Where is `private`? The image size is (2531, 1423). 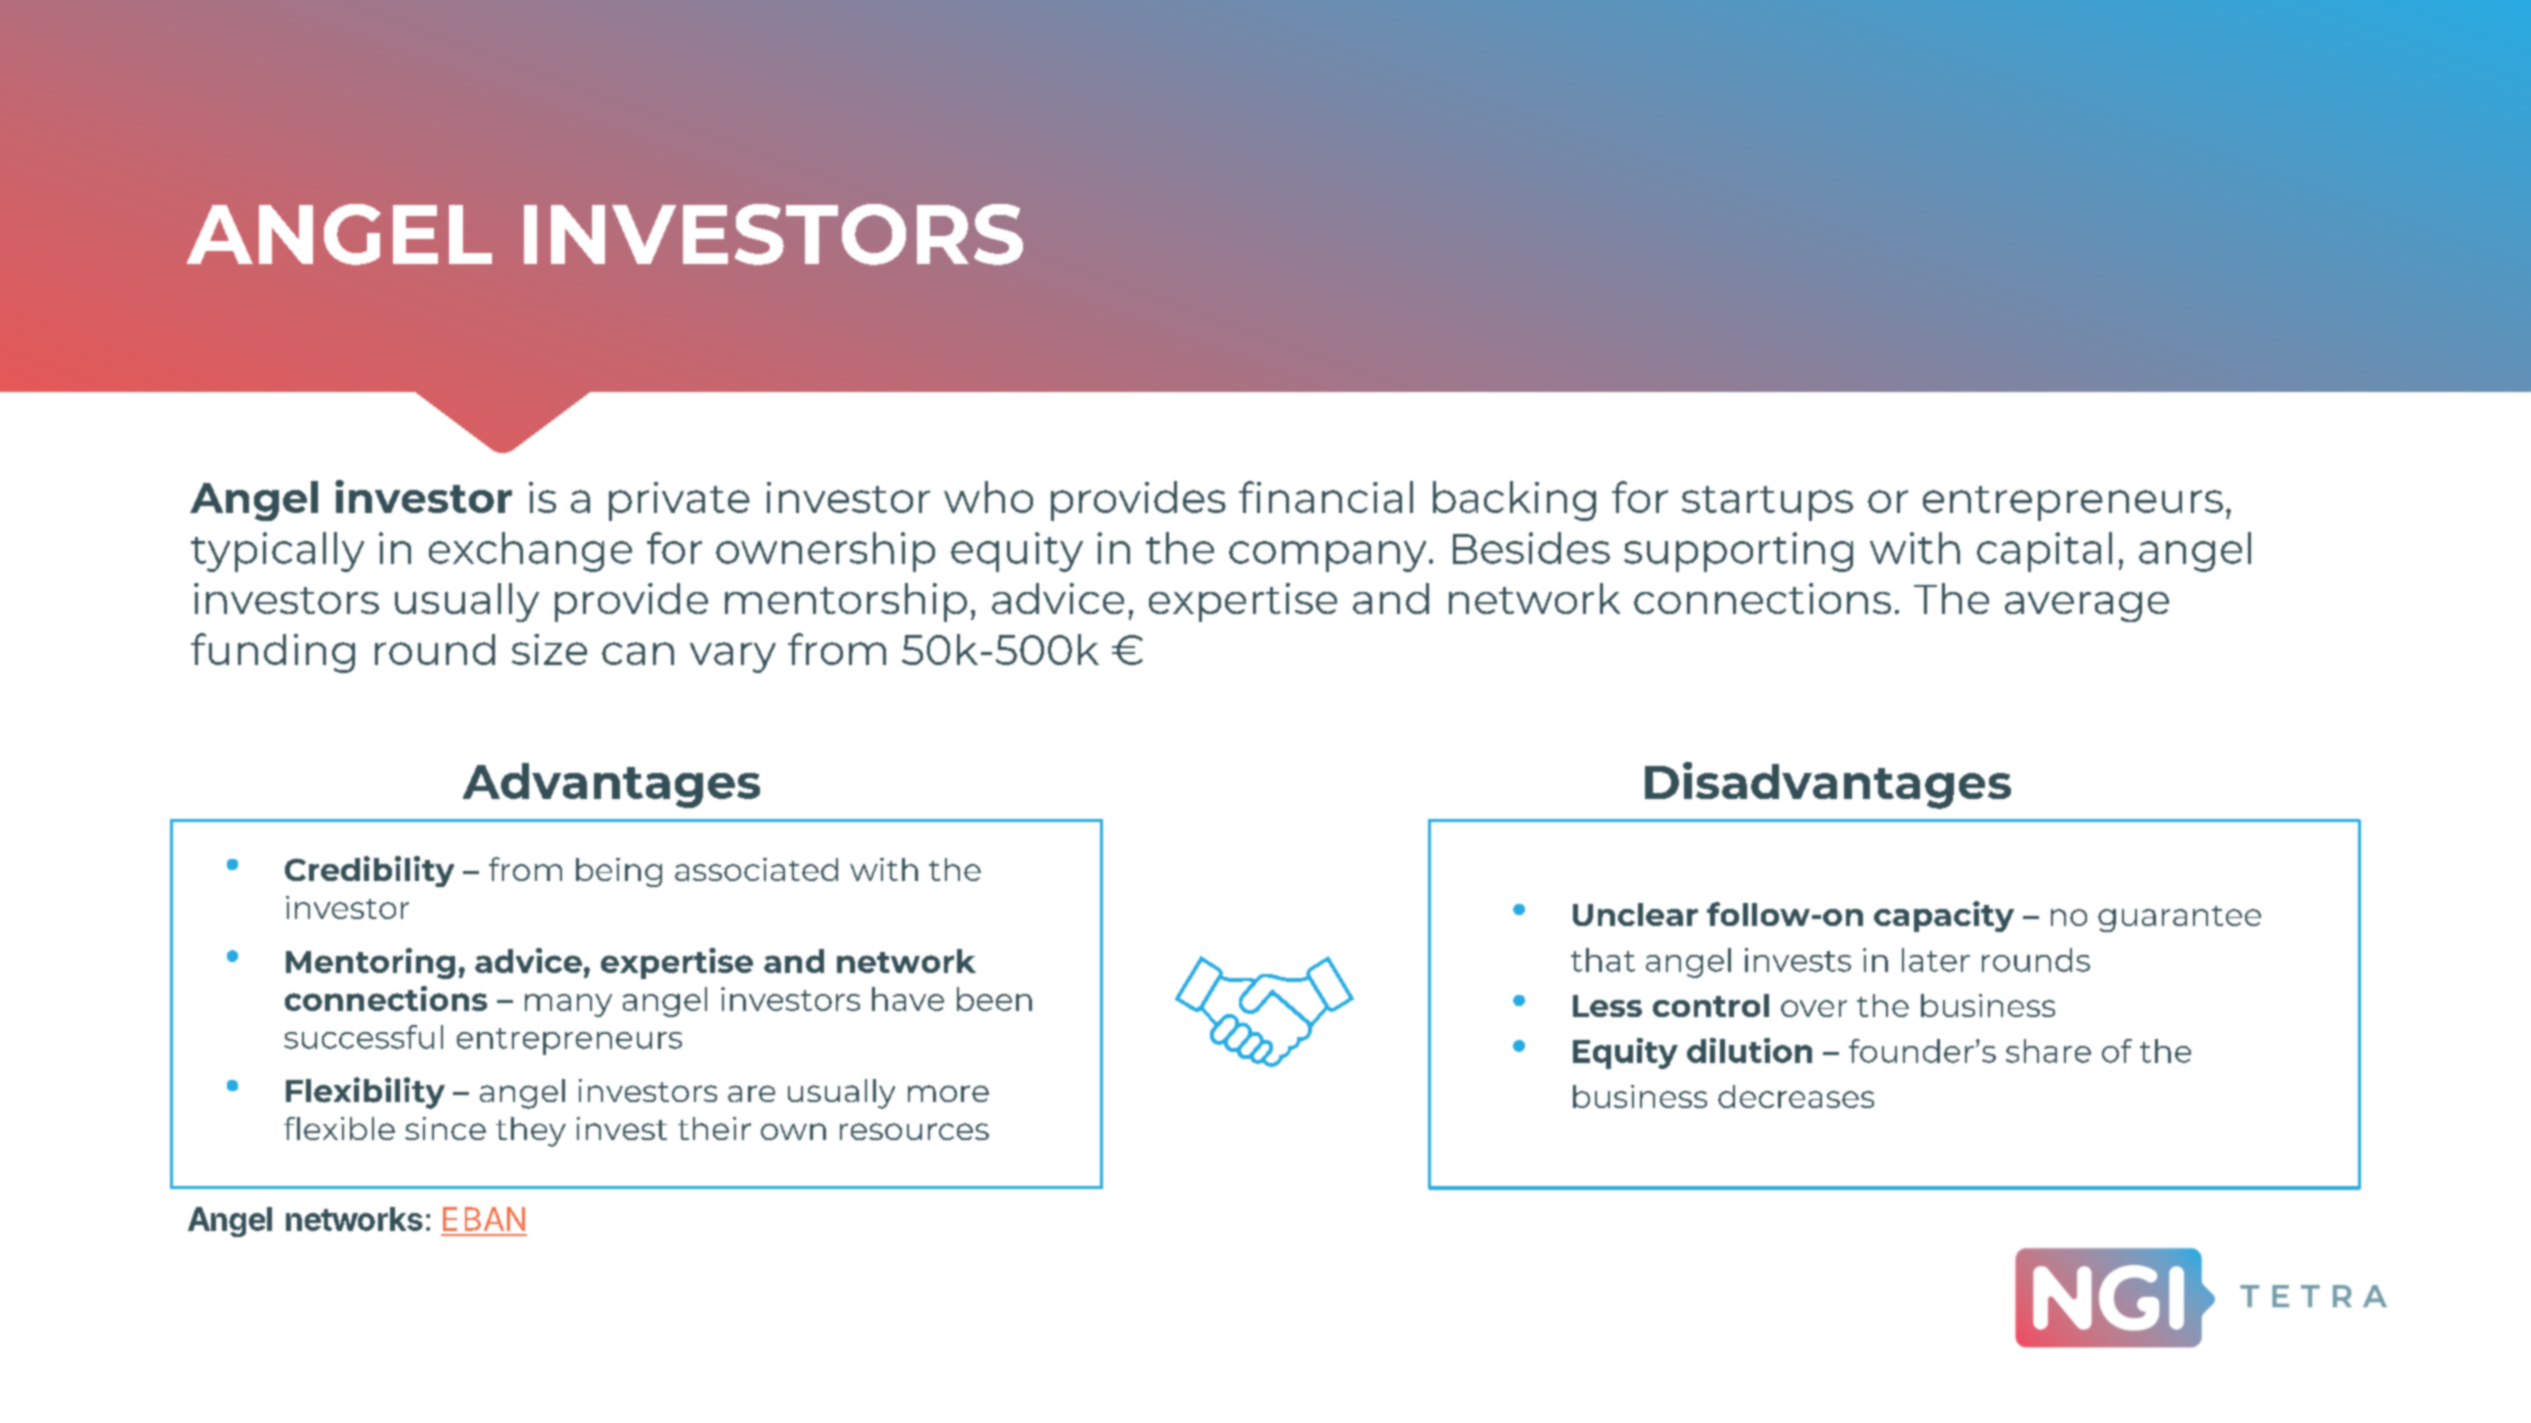
private is located at coordinates (679, 501).
